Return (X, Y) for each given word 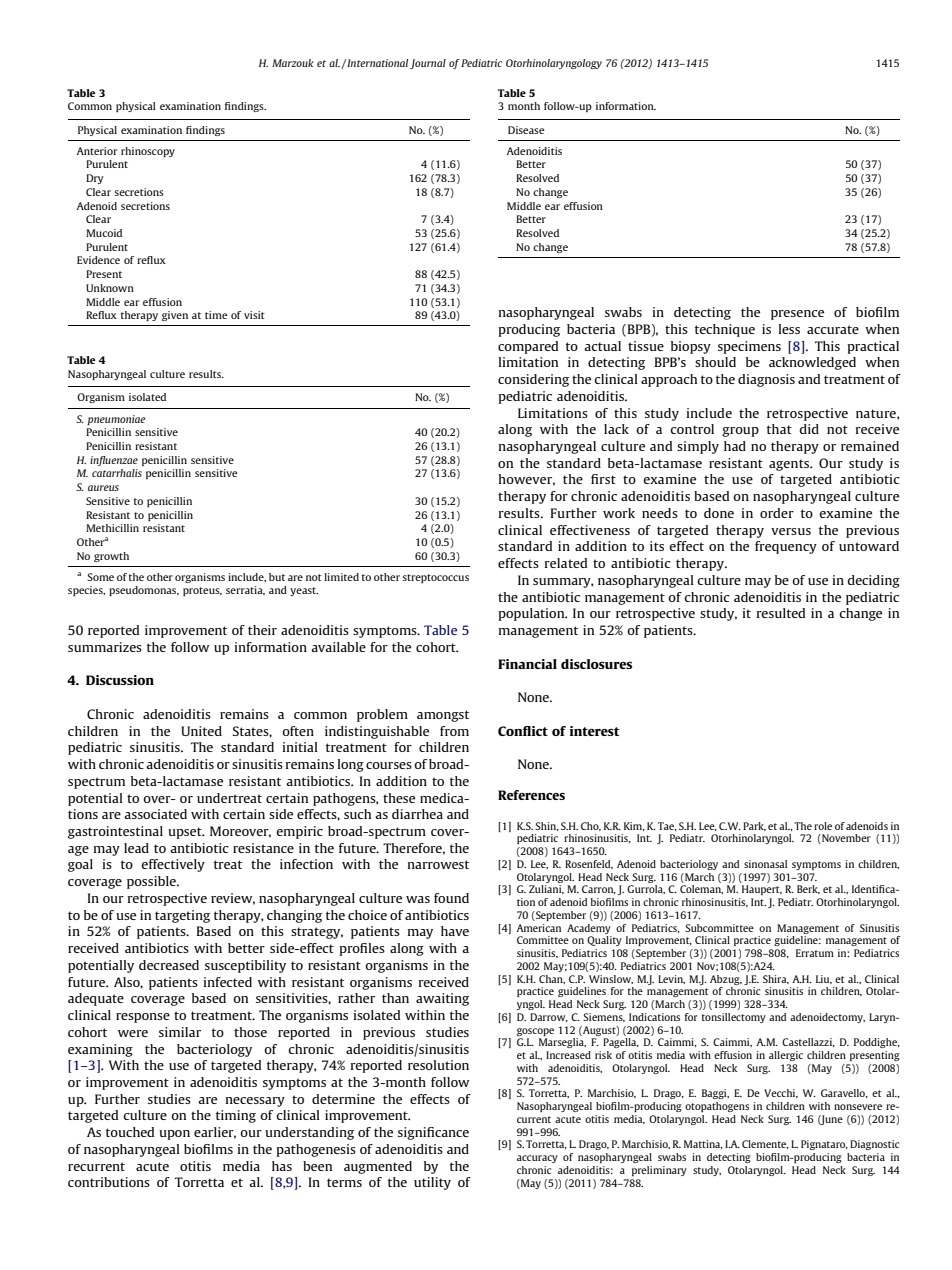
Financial (527, 664)
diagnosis (766, 380)
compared (528, 347)
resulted (781, 613)
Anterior (97, 151)
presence (797, 315)
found (451, 898)
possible (152, 882)
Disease (526, 130)
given (175, 316)
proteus (202, 591)
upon (174, 1135)
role (823, 826)
